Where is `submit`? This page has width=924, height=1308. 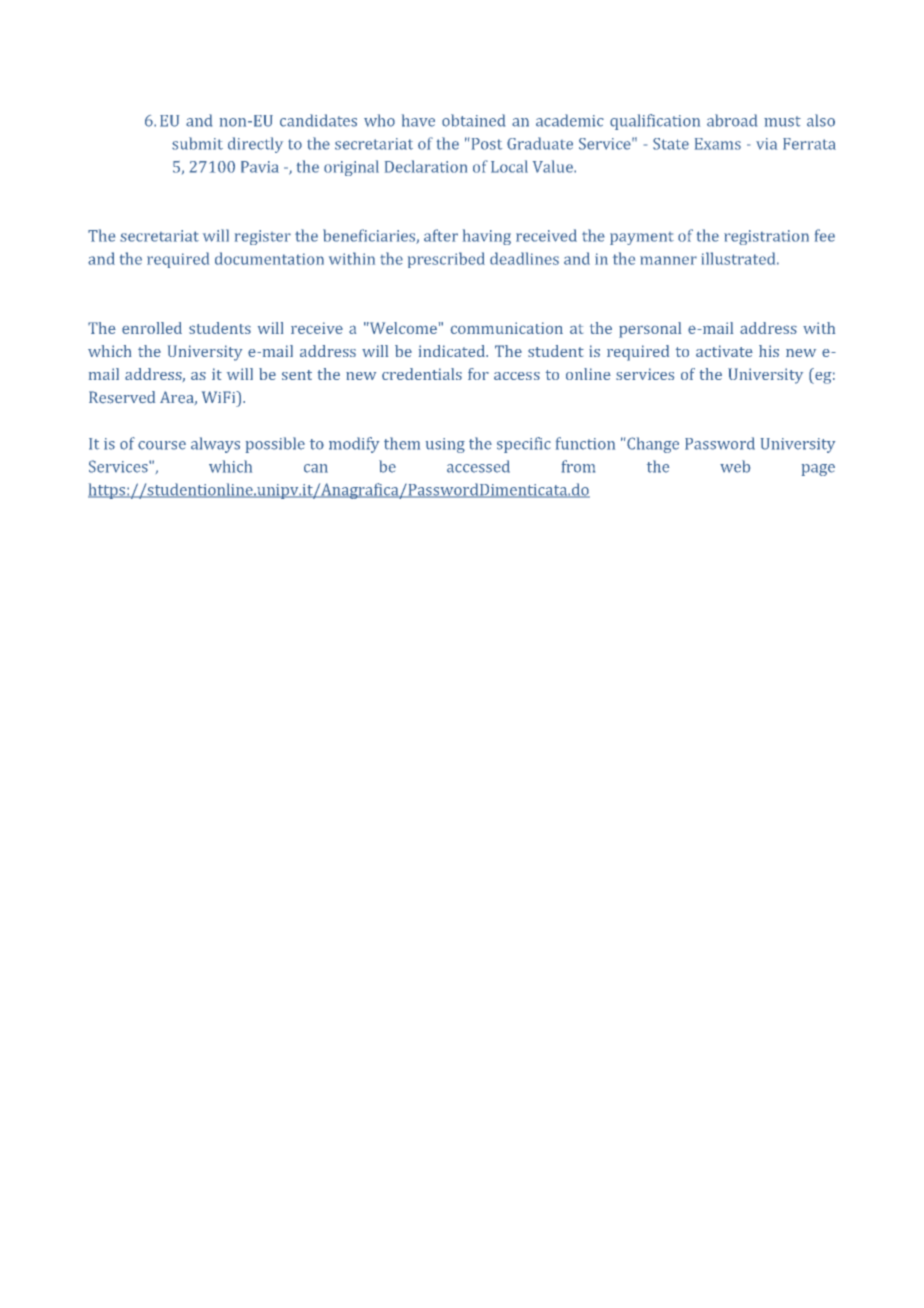 submit is located at coordinates (197, 143).
